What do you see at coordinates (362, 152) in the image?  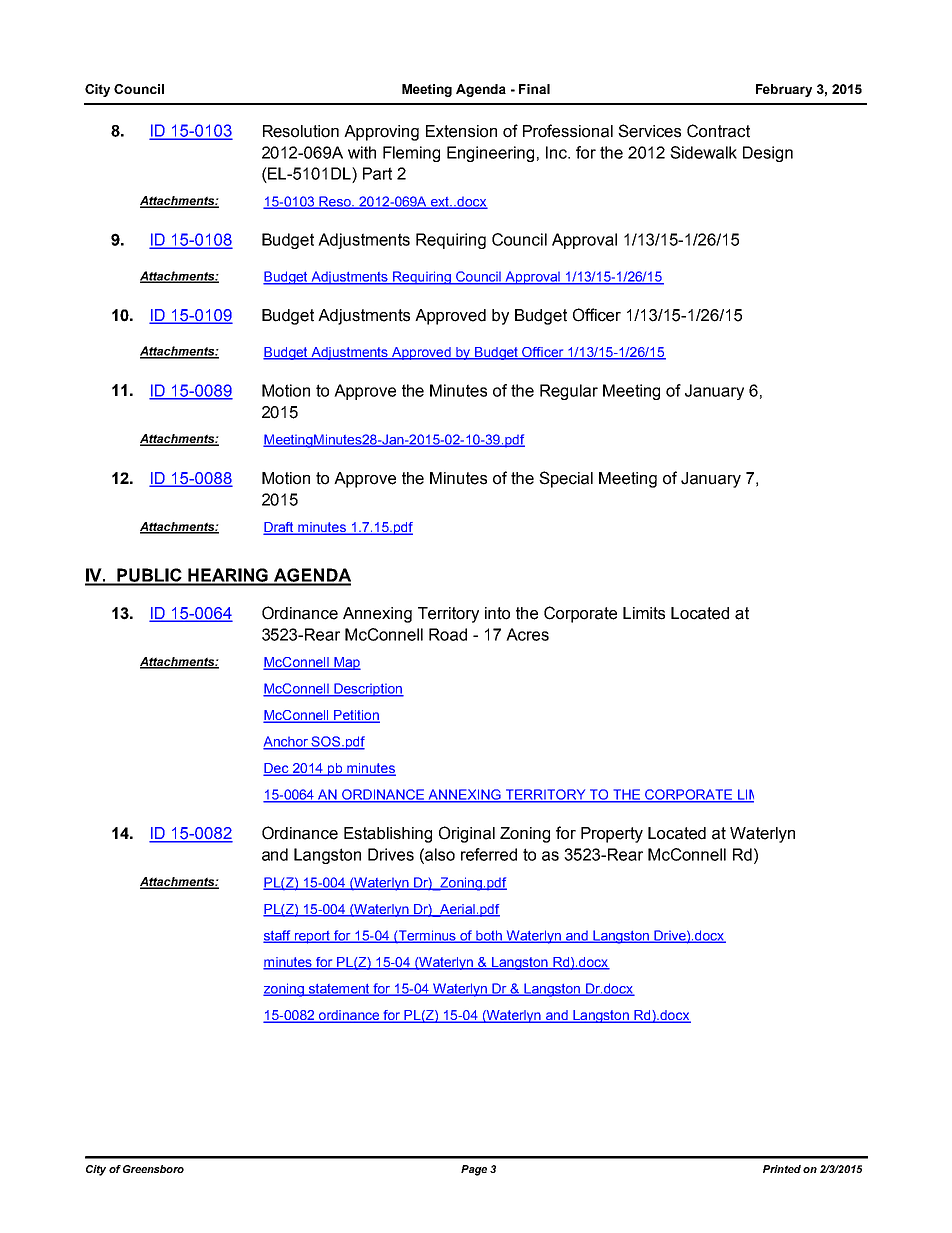 I see `with` at bounding box center [362, 152].
